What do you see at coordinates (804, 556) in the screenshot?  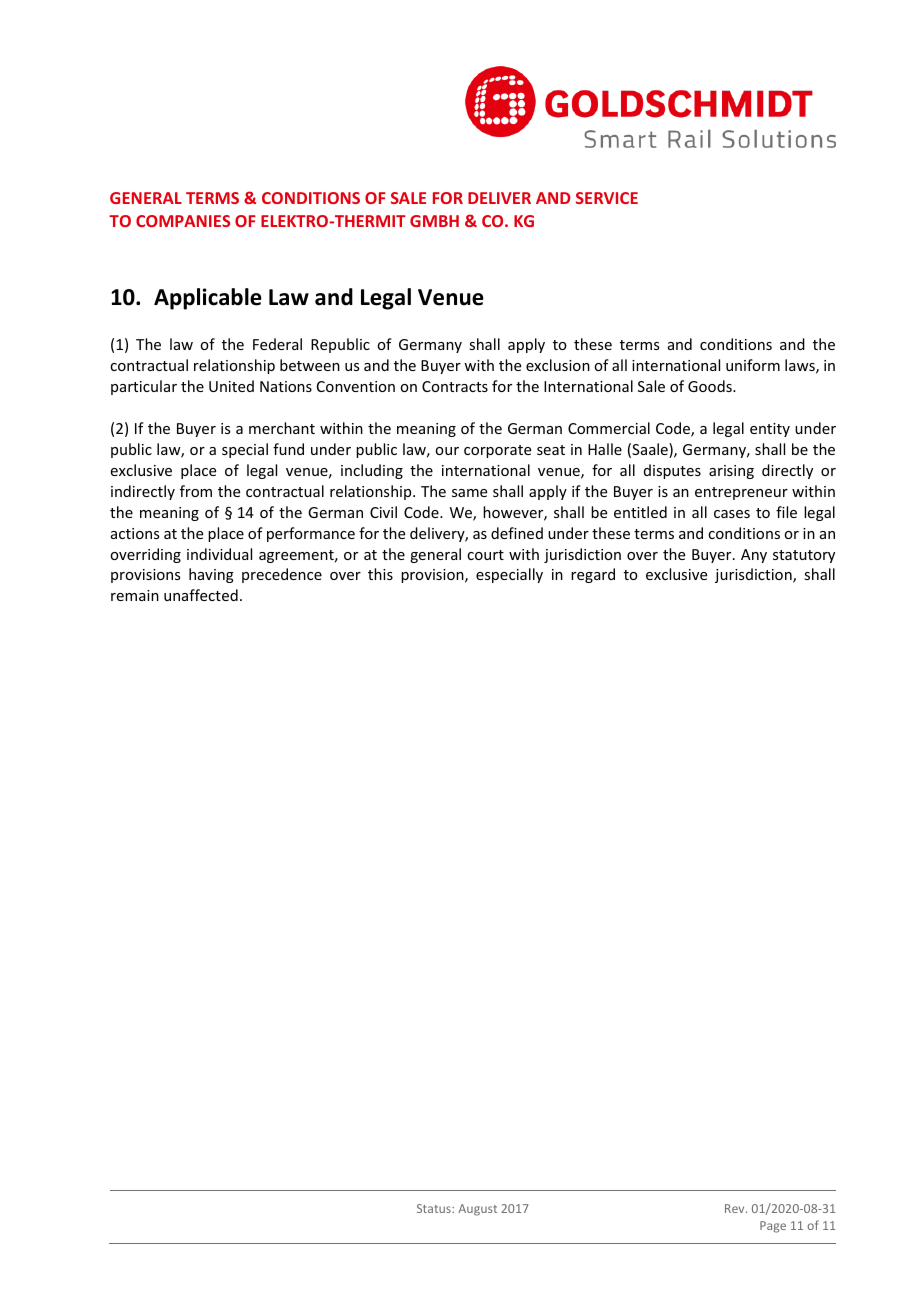 I see `statutory` at bounding box center [804, 556].
